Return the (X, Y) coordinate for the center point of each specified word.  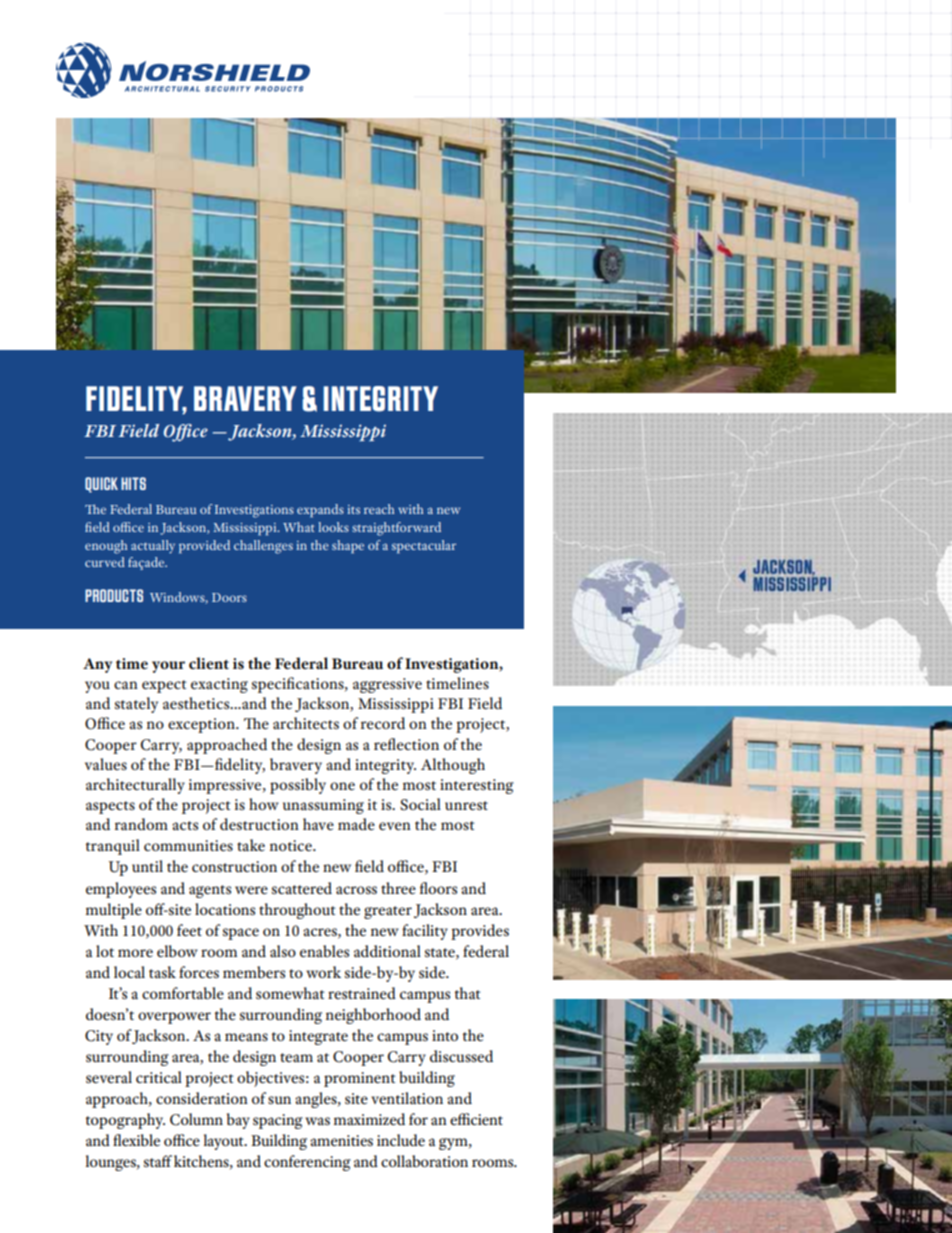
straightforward (396, 529)
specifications (299, 685)
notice (292, 845)
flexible (136, 1140)
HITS (133, 483)
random (141, 824)
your (168, 667)
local (129, 972)
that (467, 993)
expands (320, 511)
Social (420, 804)
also (283, 951)
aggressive (387, 685)
